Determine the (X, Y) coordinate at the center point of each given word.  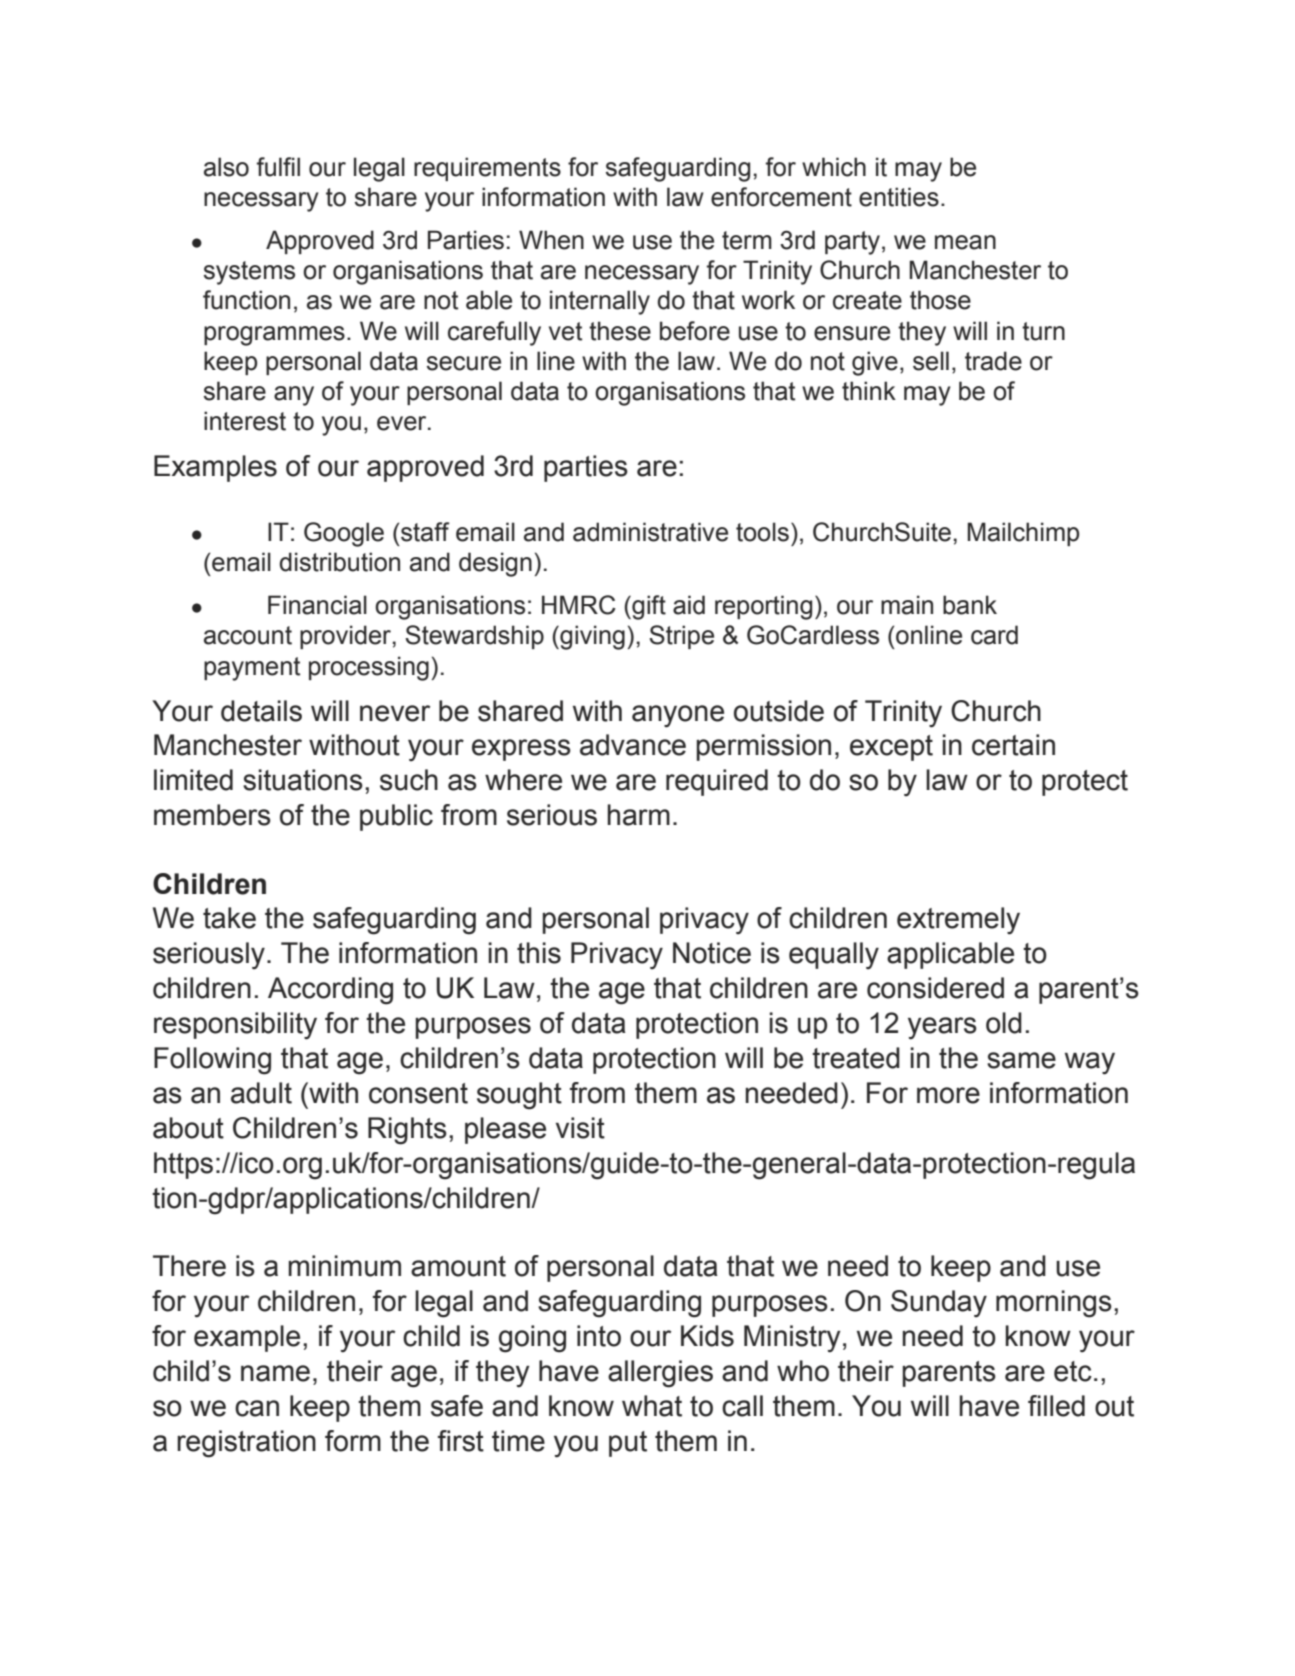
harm (638, 815)
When (551, 240)
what (652, 1406)
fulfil (278, 167)
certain (1013, 745)
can (257, 1408)
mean (965, 242)
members (212, 815)
